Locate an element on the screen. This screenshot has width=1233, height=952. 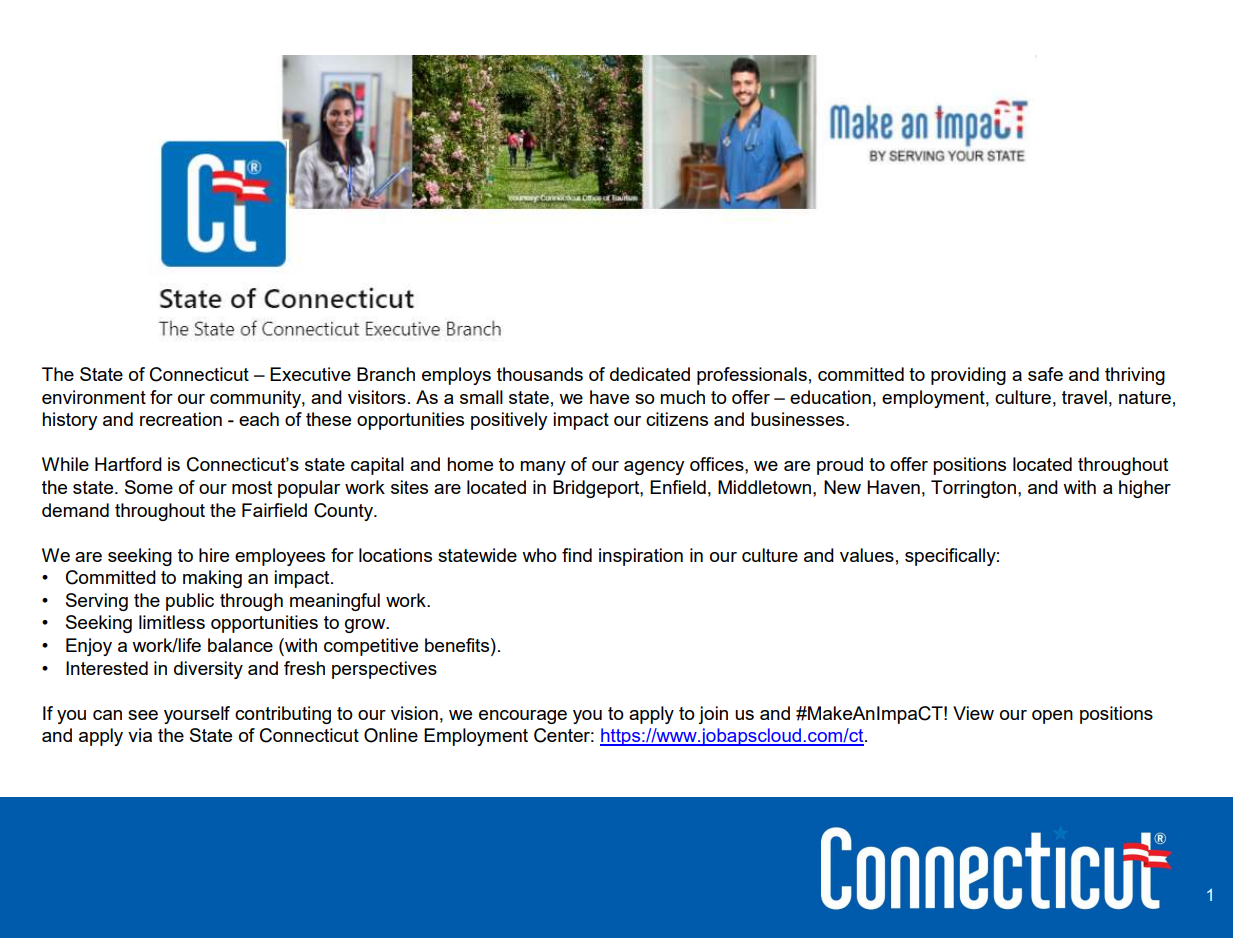
environment is located at coordinates (94, 397).
